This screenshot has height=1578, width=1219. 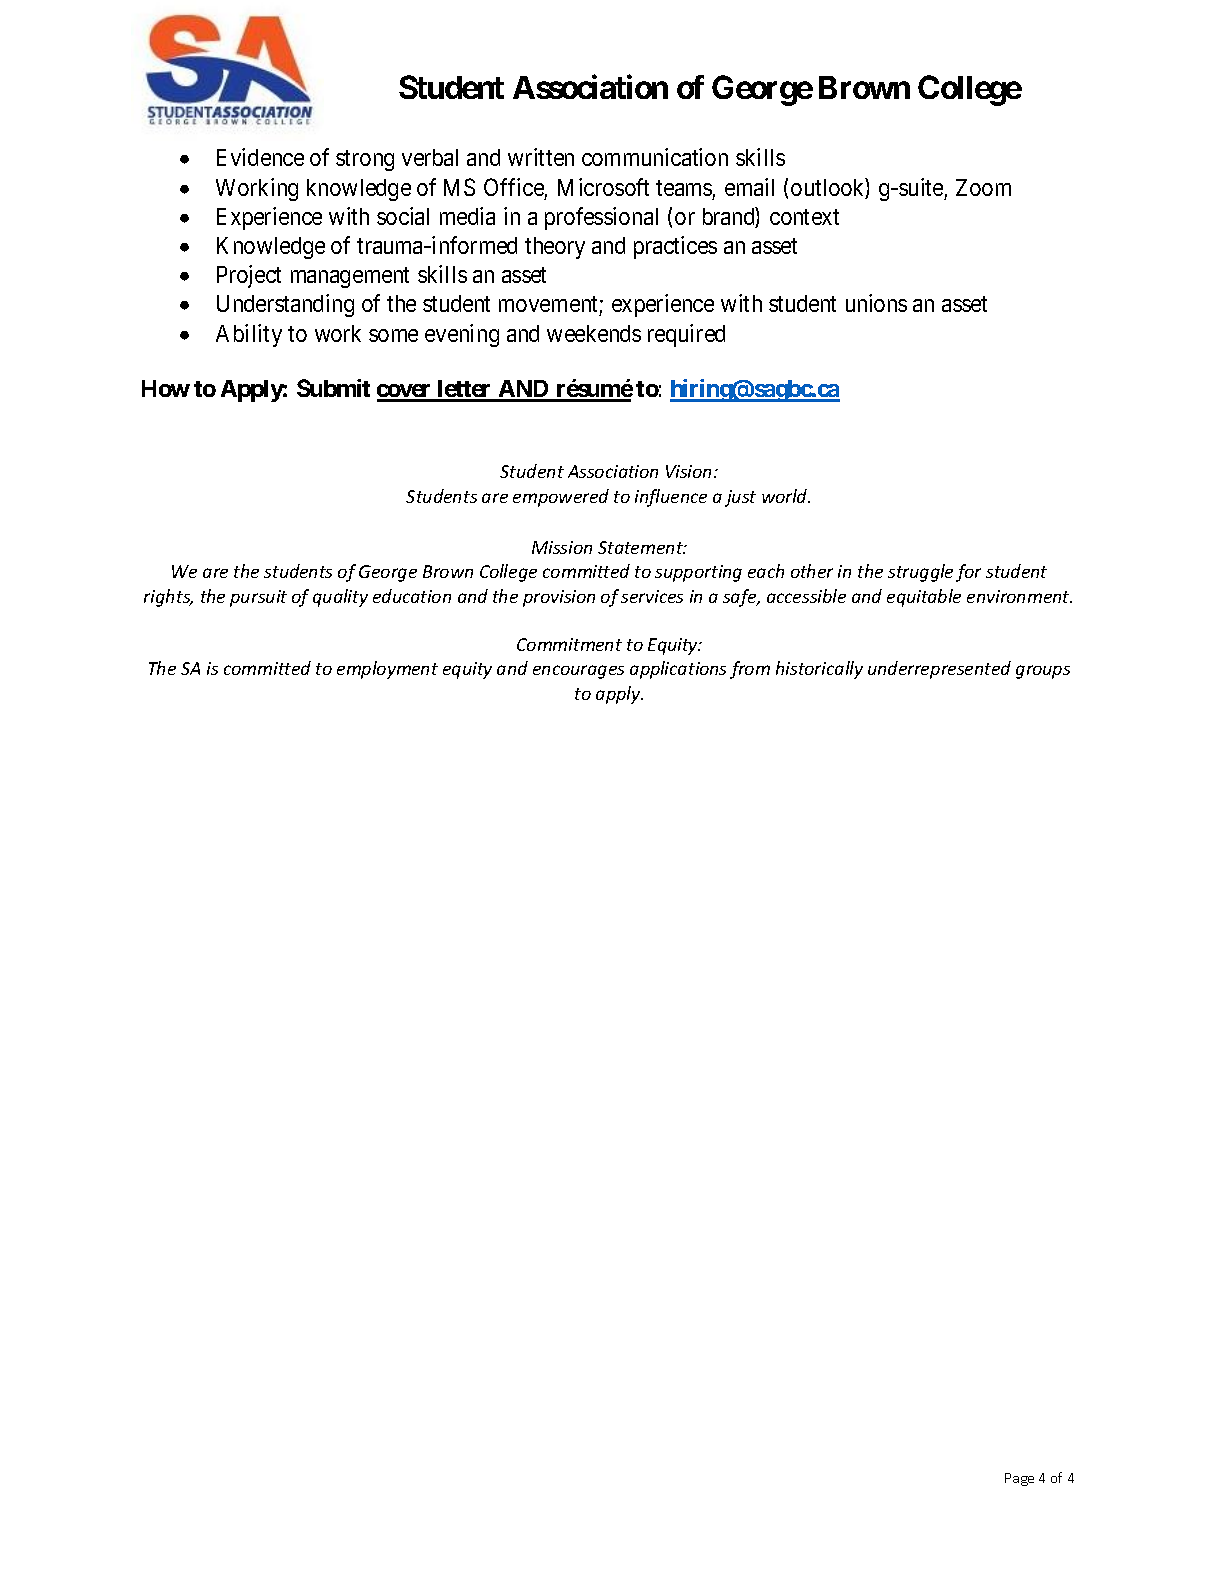 What do you see at coordinates (1019, 1479) in the screenshot?
I see `Page` at bounding box center [1019, 1479].
